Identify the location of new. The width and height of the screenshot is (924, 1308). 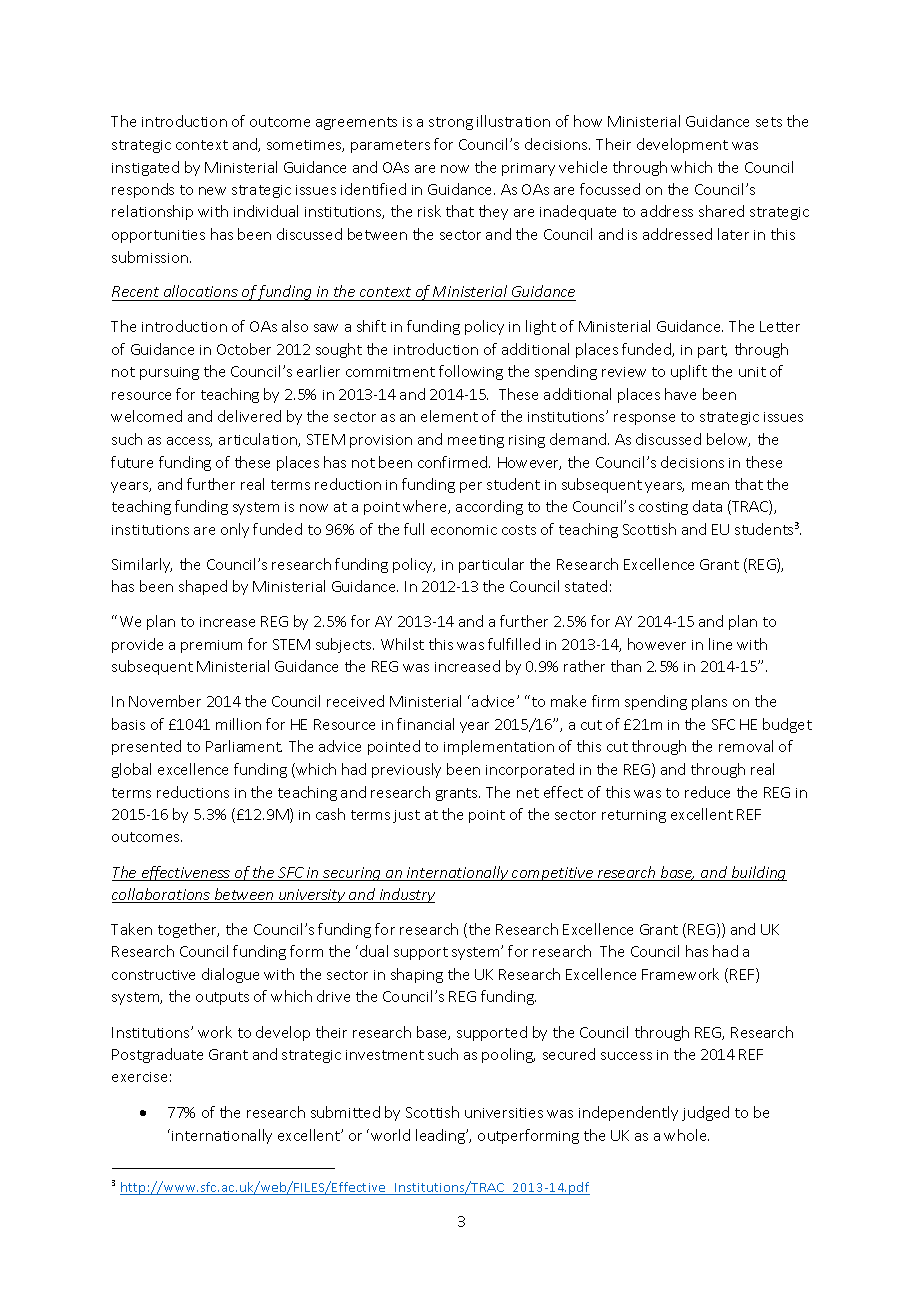
(212, 191).
